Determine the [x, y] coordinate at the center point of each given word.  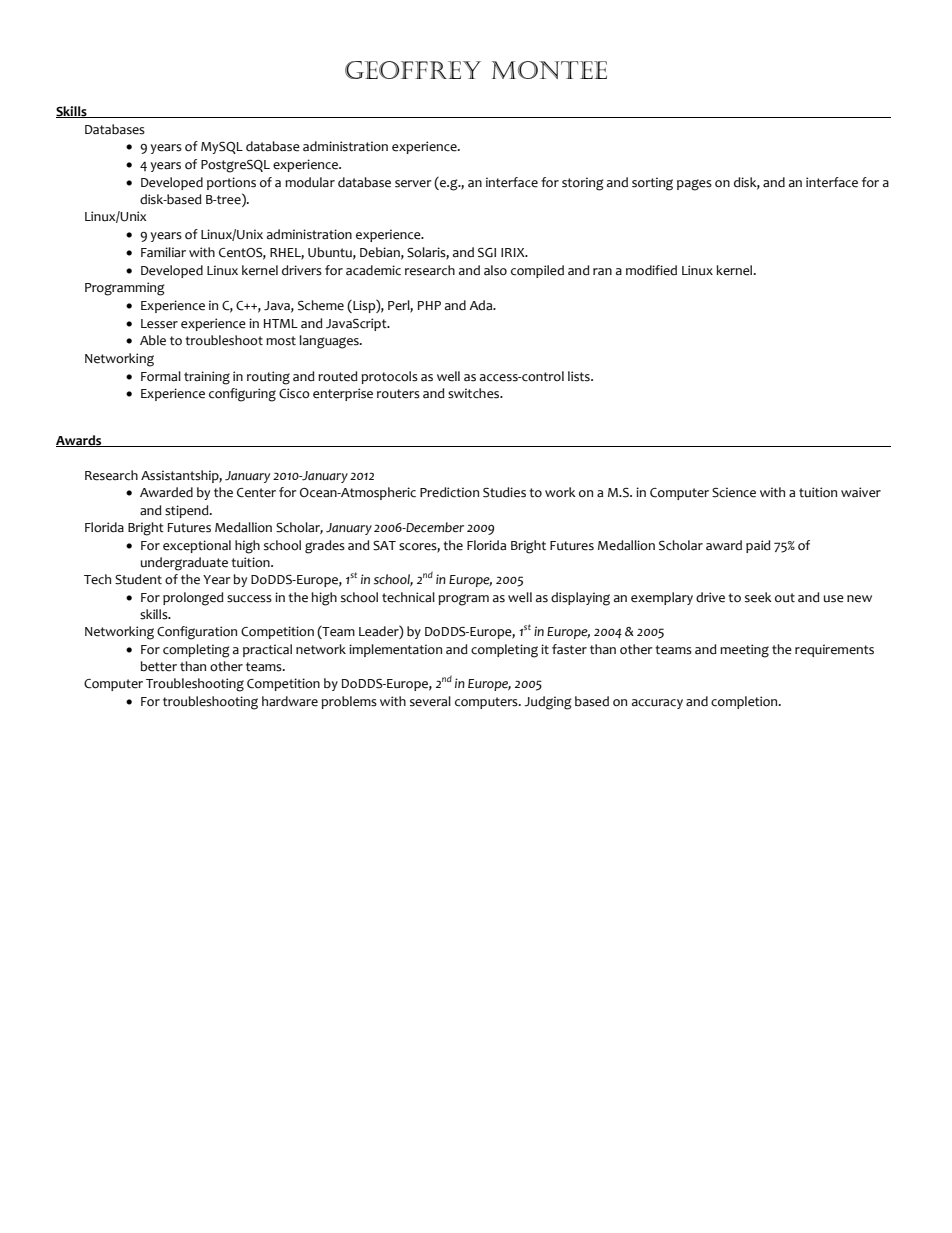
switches [475, 393]
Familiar [163, 252]
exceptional [197, 546]
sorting [652, 184]
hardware [290, 701]
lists [580, 376]
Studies [504, 492]
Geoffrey [413, 70]
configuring [242, 395]
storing [583, 184]
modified [651, 270]
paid [758, 546]
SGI [487, 253]
